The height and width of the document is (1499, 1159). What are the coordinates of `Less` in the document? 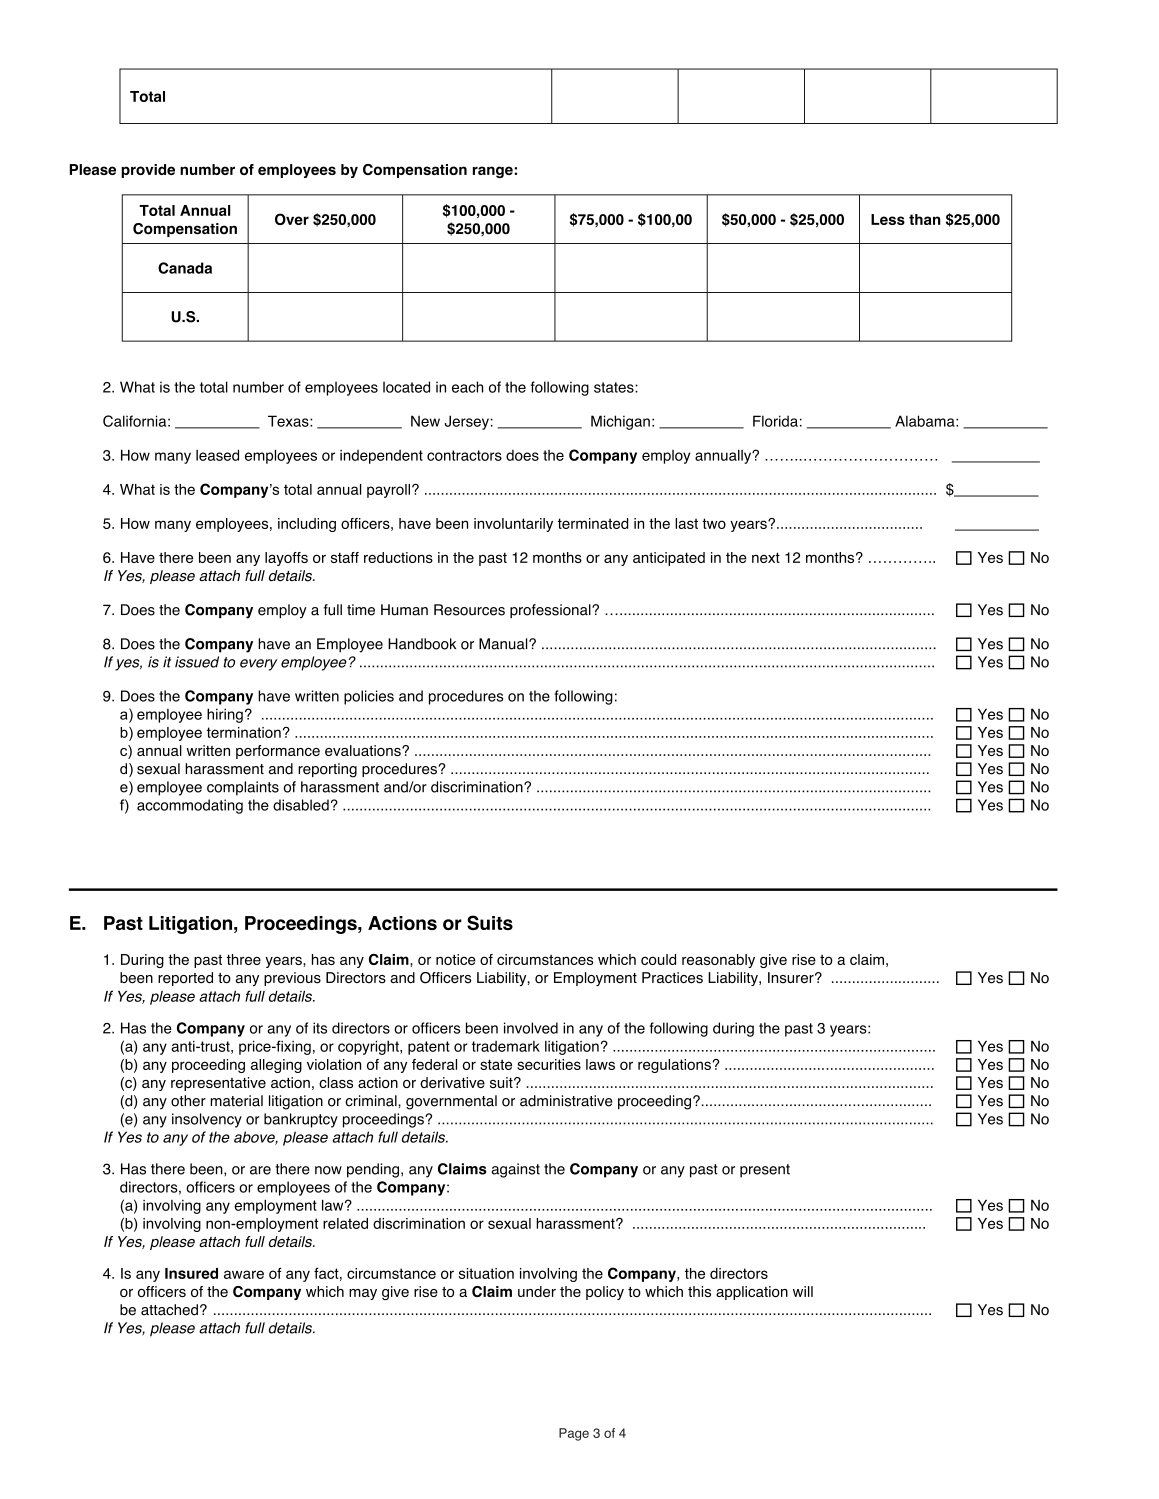 It's located at (888, 219).
